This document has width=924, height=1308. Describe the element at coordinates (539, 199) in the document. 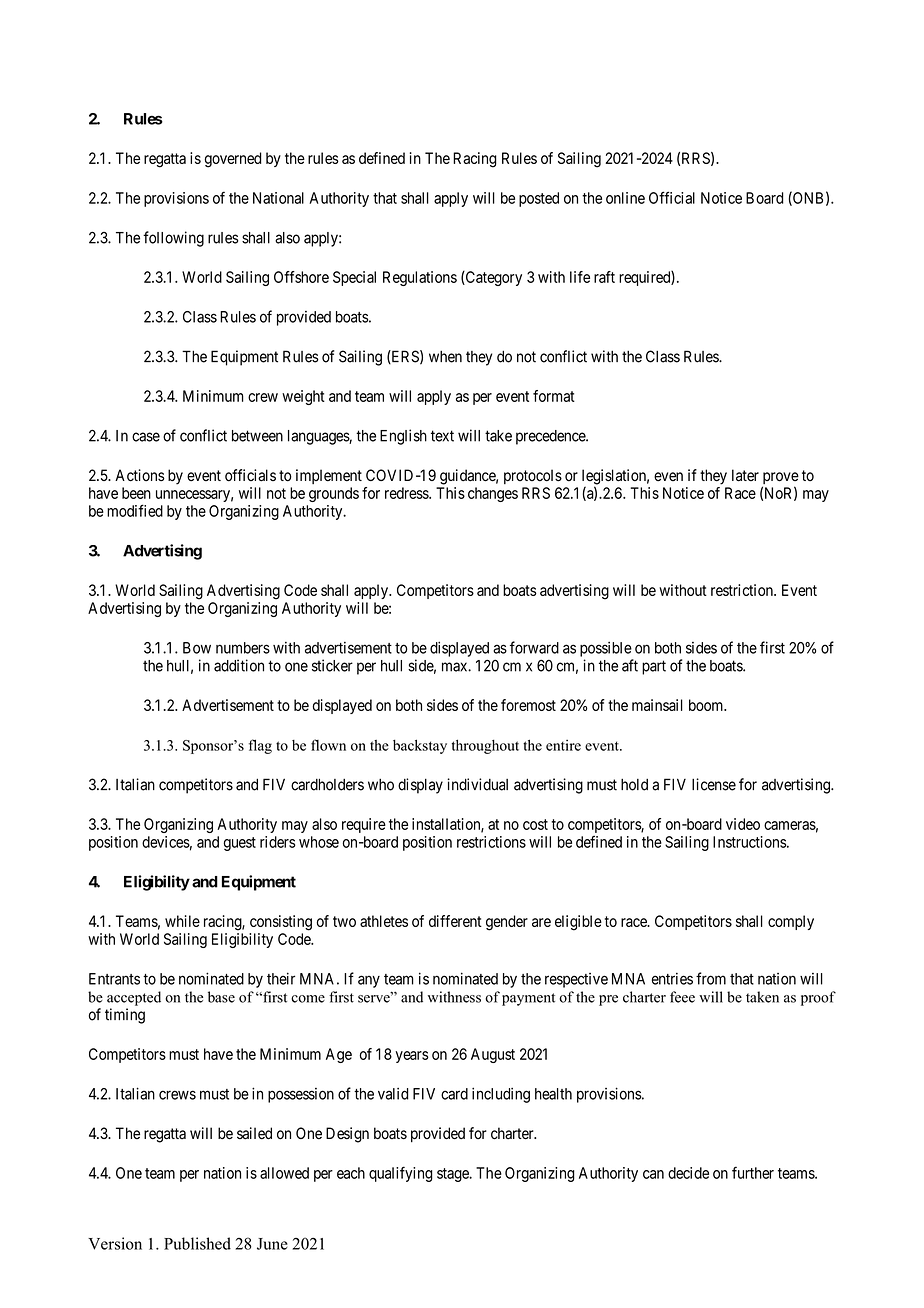

I see `posted` at that location.
